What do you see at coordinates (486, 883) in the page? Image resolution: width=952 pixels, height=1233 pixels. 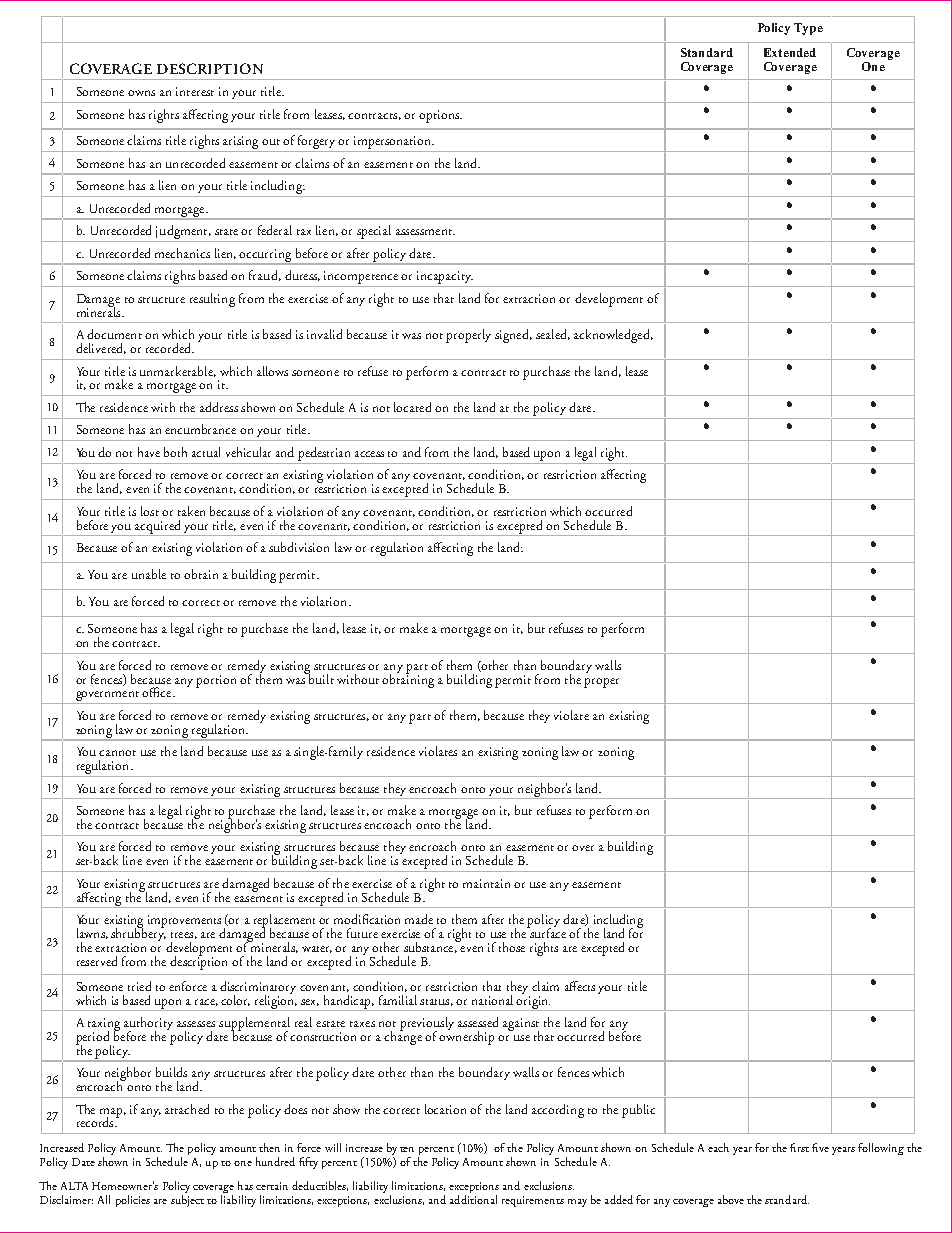 I see `maintain` at bounding box center [486, 883].
